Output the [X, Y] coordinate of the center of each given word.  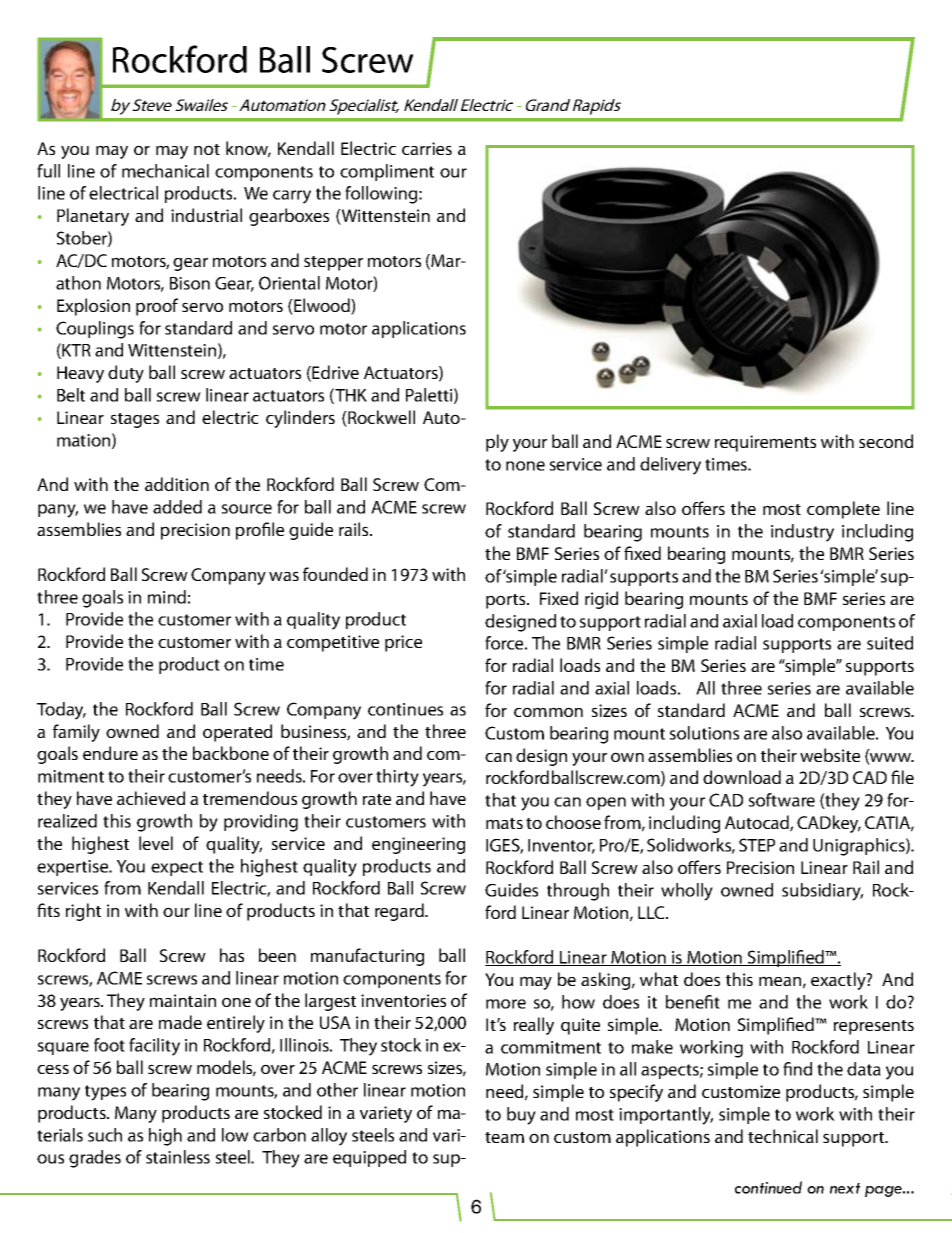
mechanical [165, 171]
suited [890, 643]
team [504, 1137]
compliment [387, 172]
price [403, 643]
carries [427, 148]
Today [61, 711]
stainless [178, 1157]
